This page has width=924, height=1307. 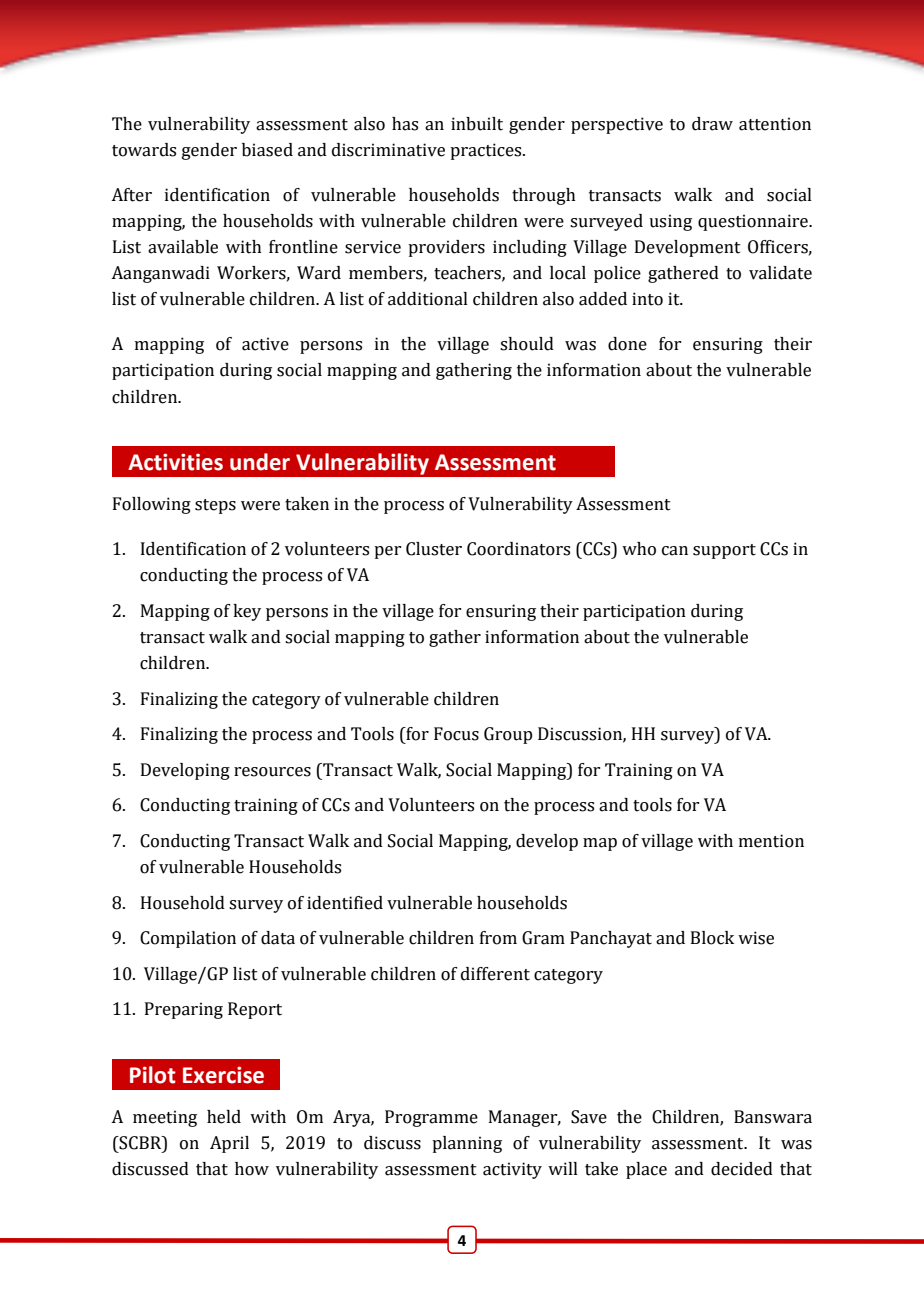 I want to click on practices, so click(x=487, y=151).
